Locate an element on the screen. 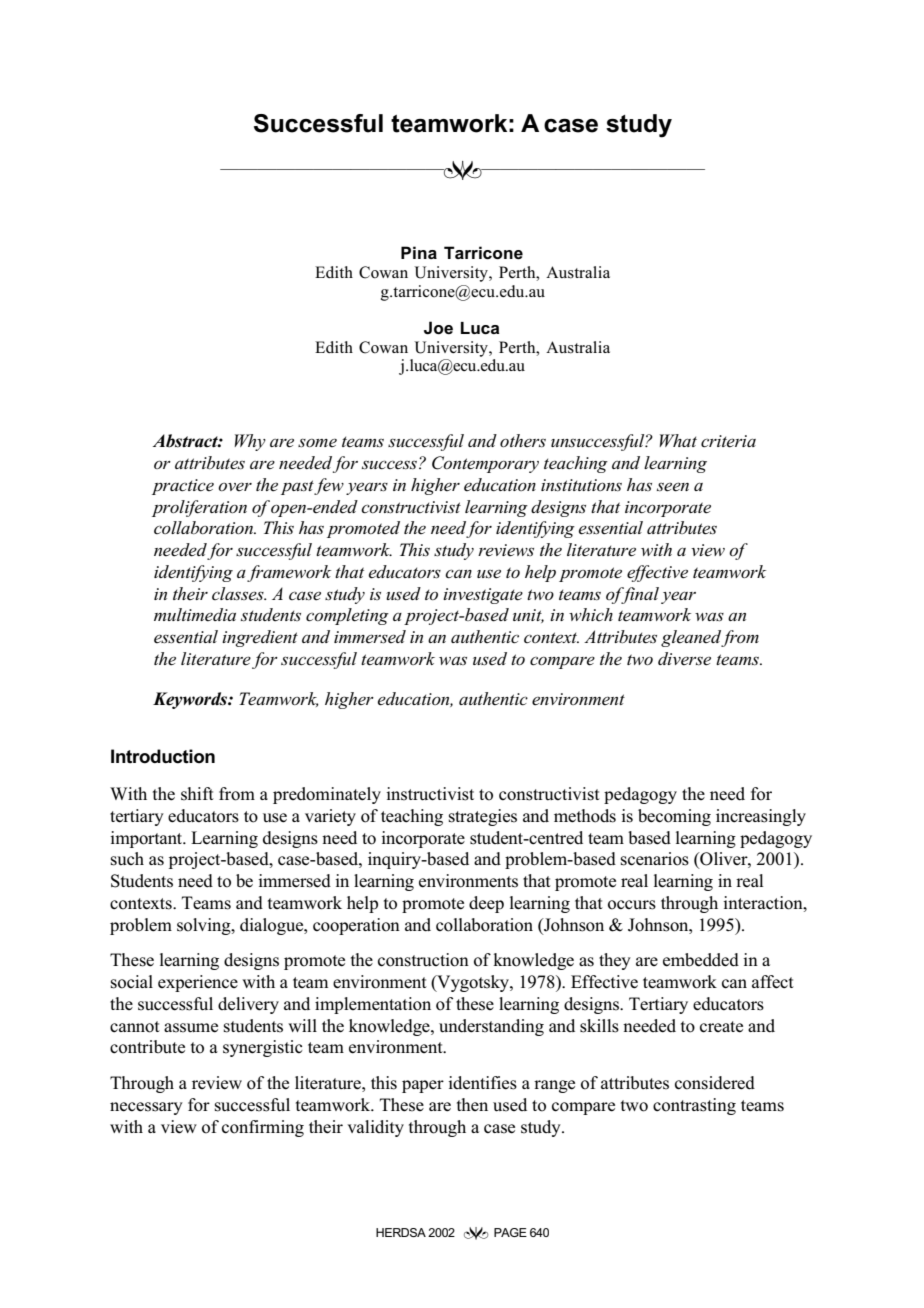 Image resolution: width=924 pixels, height=1308 pixels. solving is located at coordinates (205, 926).
